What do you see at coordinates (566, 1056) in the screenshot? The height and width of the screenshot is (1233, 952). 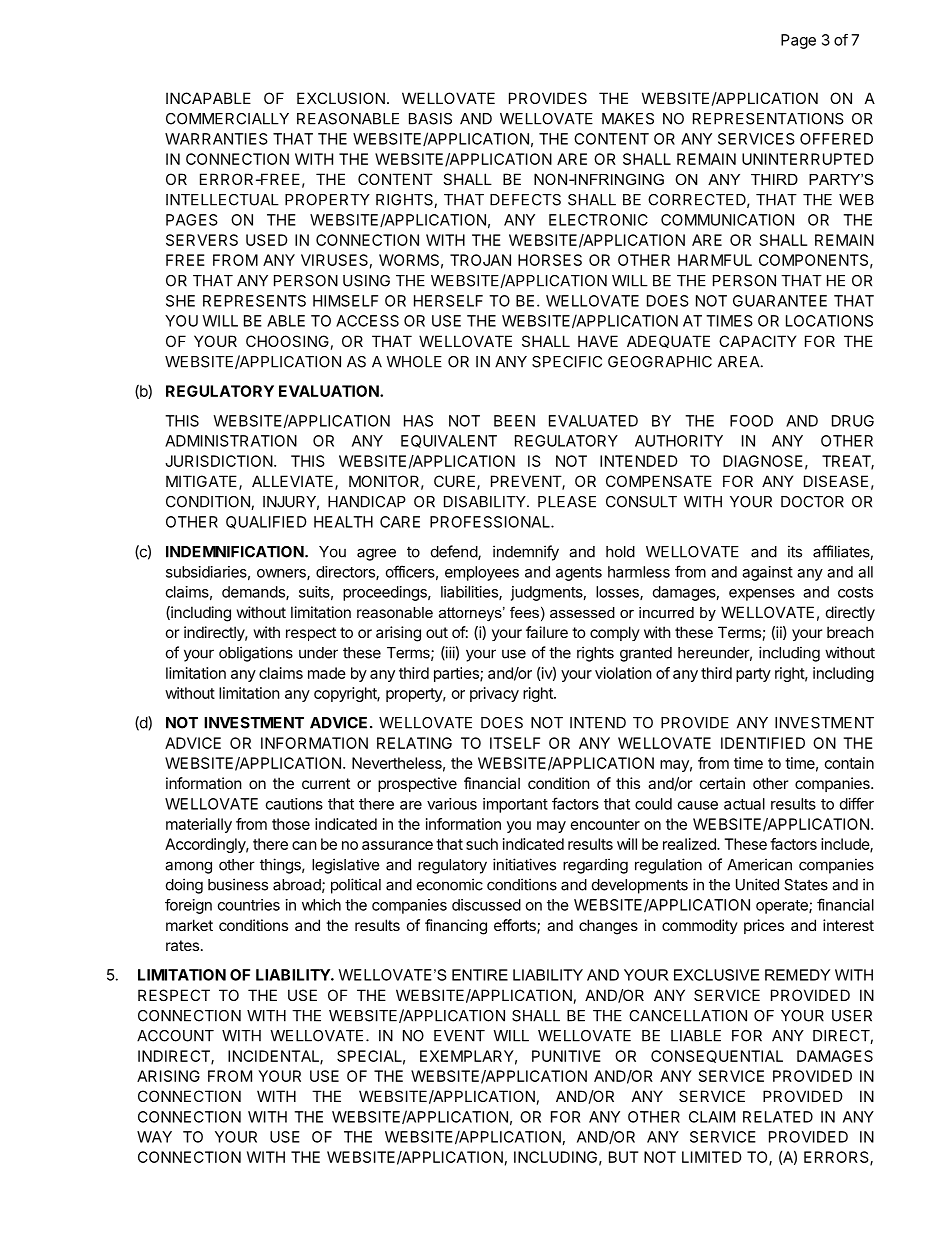 I see `PUNITIVE` at bounding box center [566, 1056].
